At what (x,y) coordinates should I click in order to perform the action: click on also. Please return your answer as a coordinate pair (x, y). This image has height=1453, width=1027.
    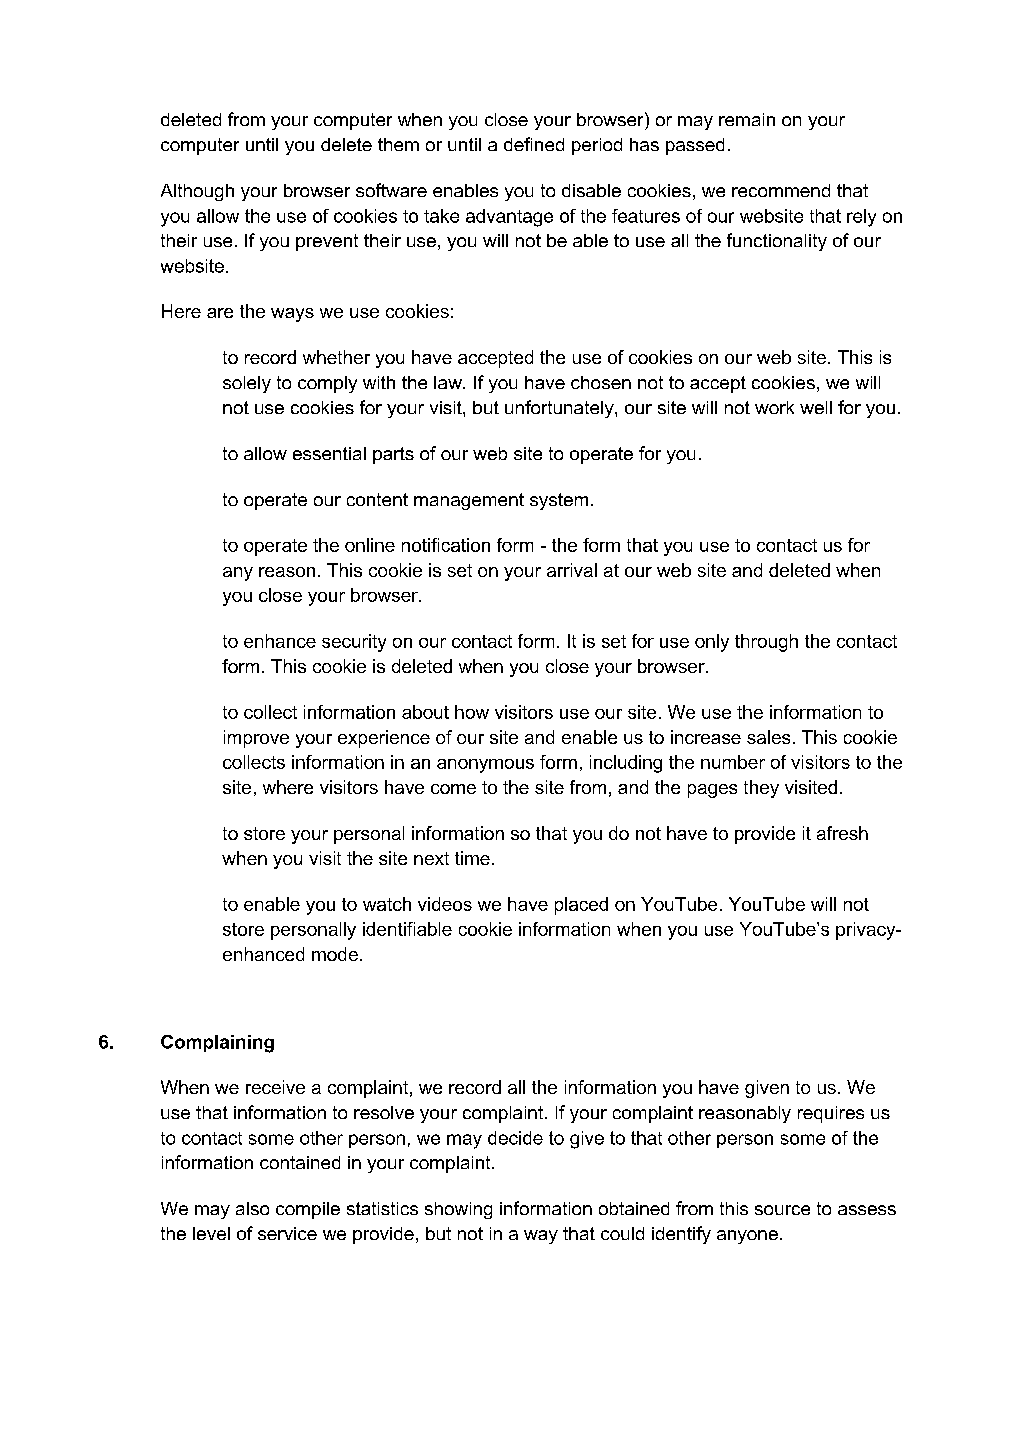
    Looking at the image, I should click on (252, 1208).
